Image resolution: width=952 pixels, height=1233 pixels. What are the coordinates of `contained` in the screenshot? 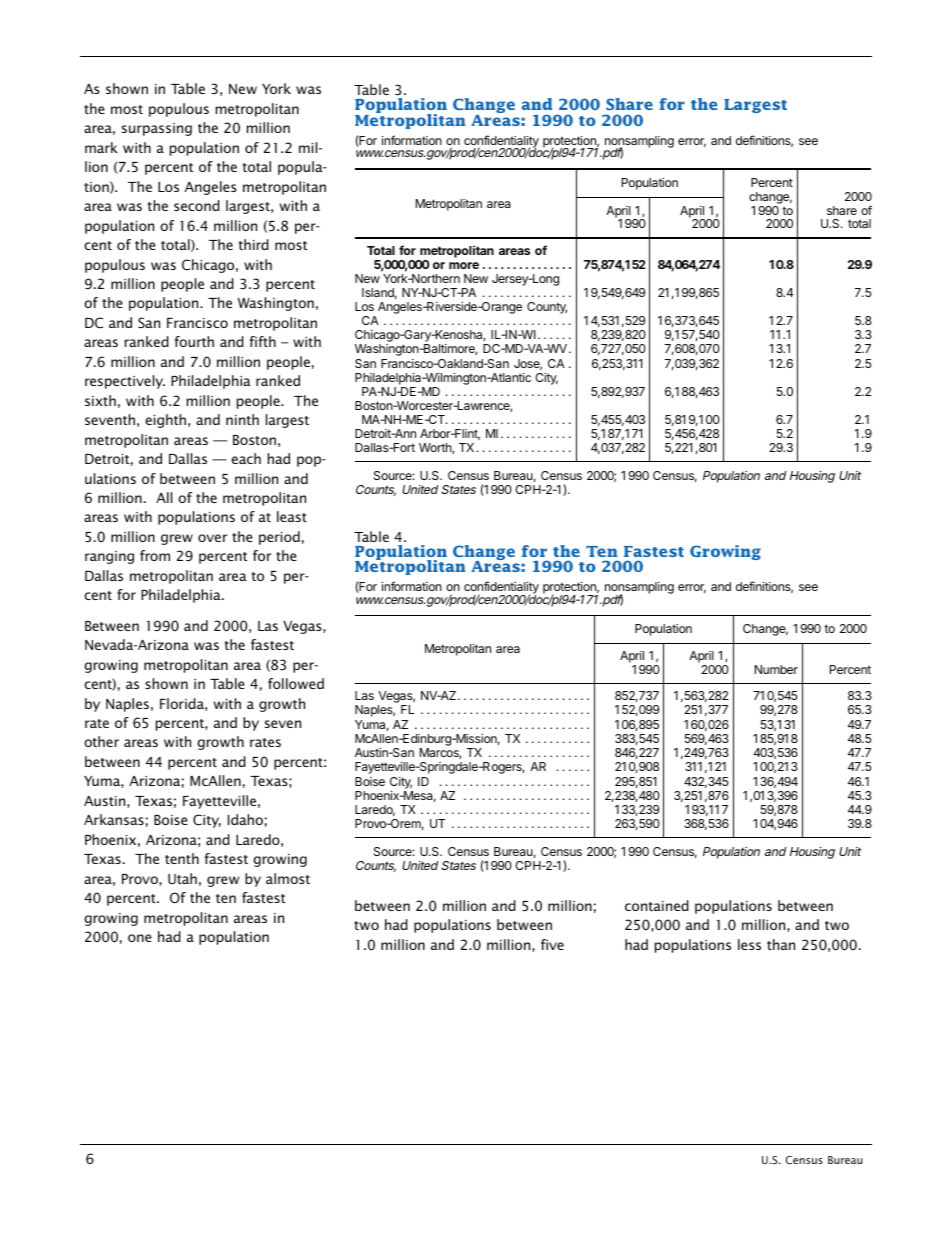 It's located at (657, 905).
